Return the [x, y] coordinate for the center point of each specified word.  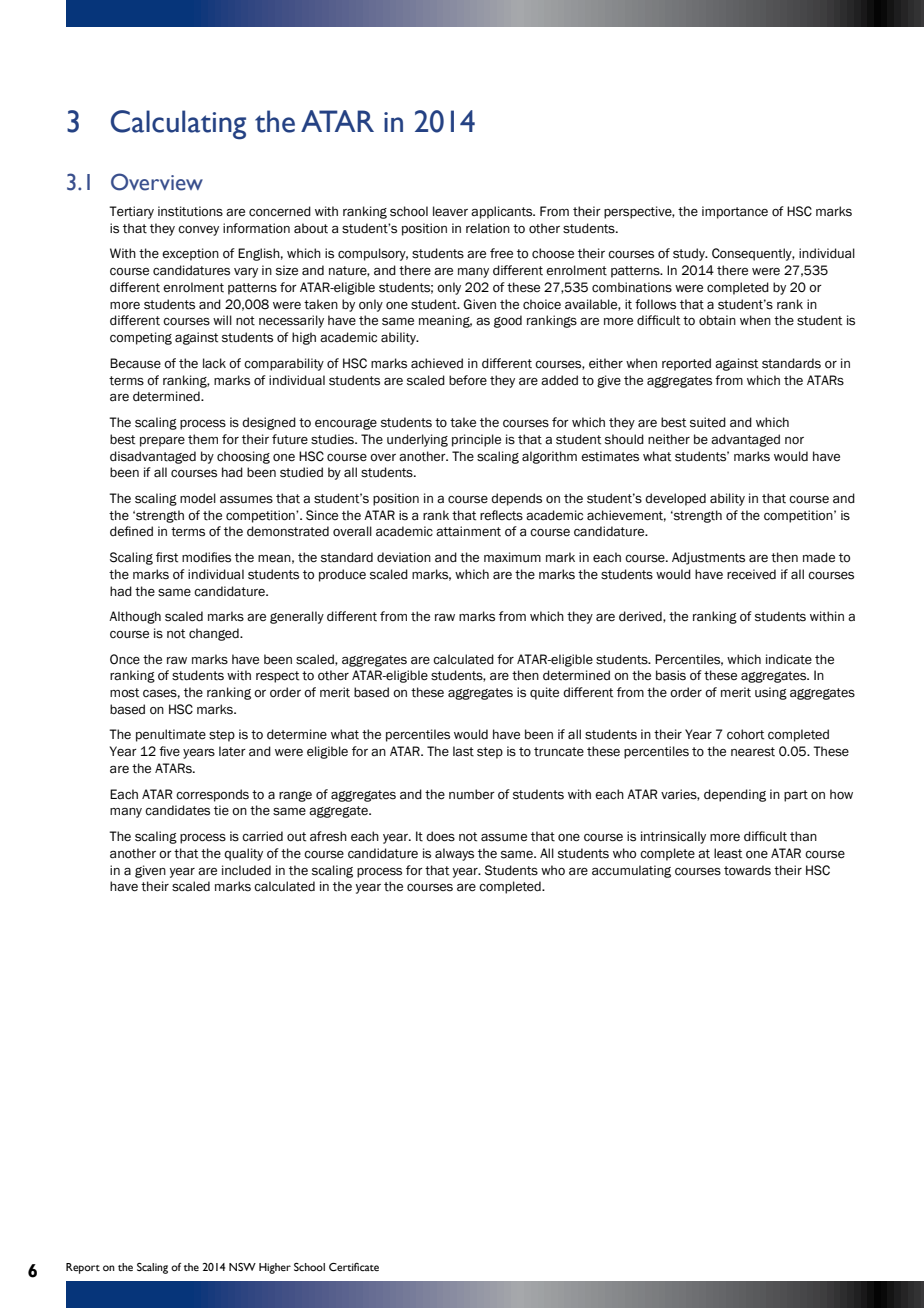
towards [747, 870]
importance [735, 212]
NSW [242, 1267]
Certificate [354, 1267]
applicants [503, 212]
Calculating [178, 125]
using [771, 693]
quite [544, 693]
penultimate [171, 735]
